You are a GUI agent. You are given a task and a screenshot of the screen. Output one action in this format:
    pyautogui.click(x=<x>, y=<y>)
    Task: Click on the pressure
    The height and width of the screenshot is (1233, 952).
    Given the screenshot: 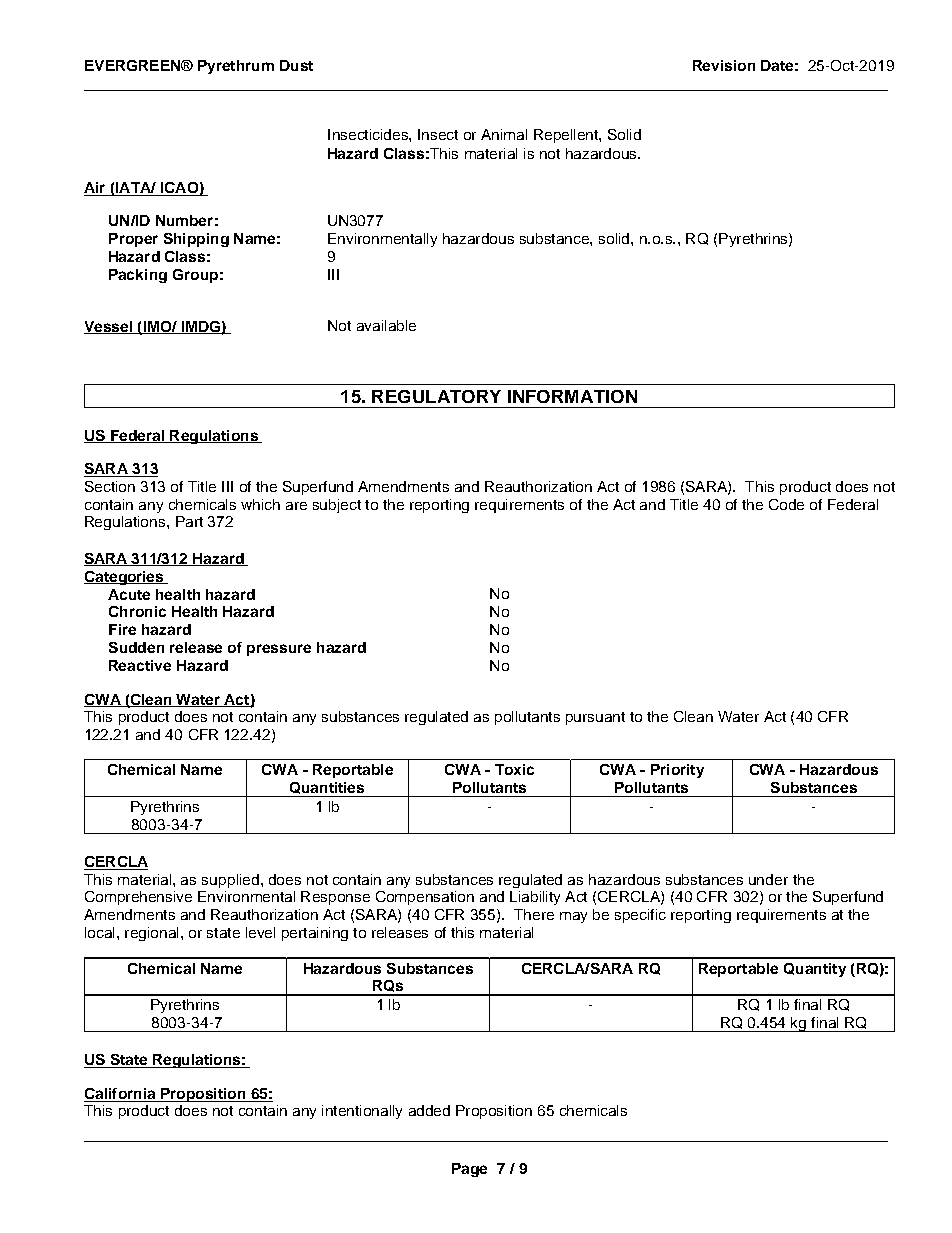 What is the action you would take?
    pyautogui.click(x=279, y=650)
